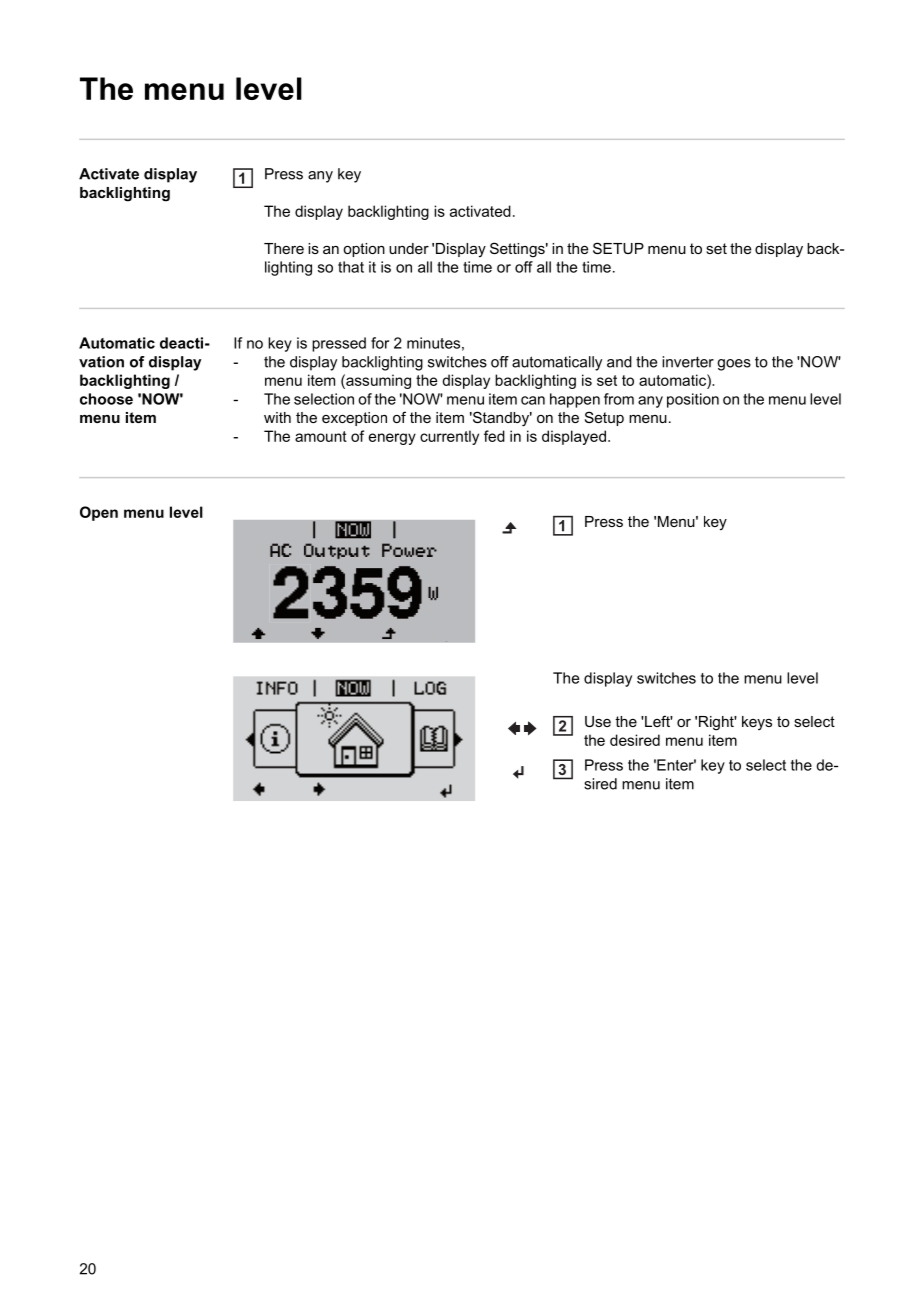  What do you see at coordinates (449, 437) in the document?
I see `currently` at bounding box center [449, 437].
